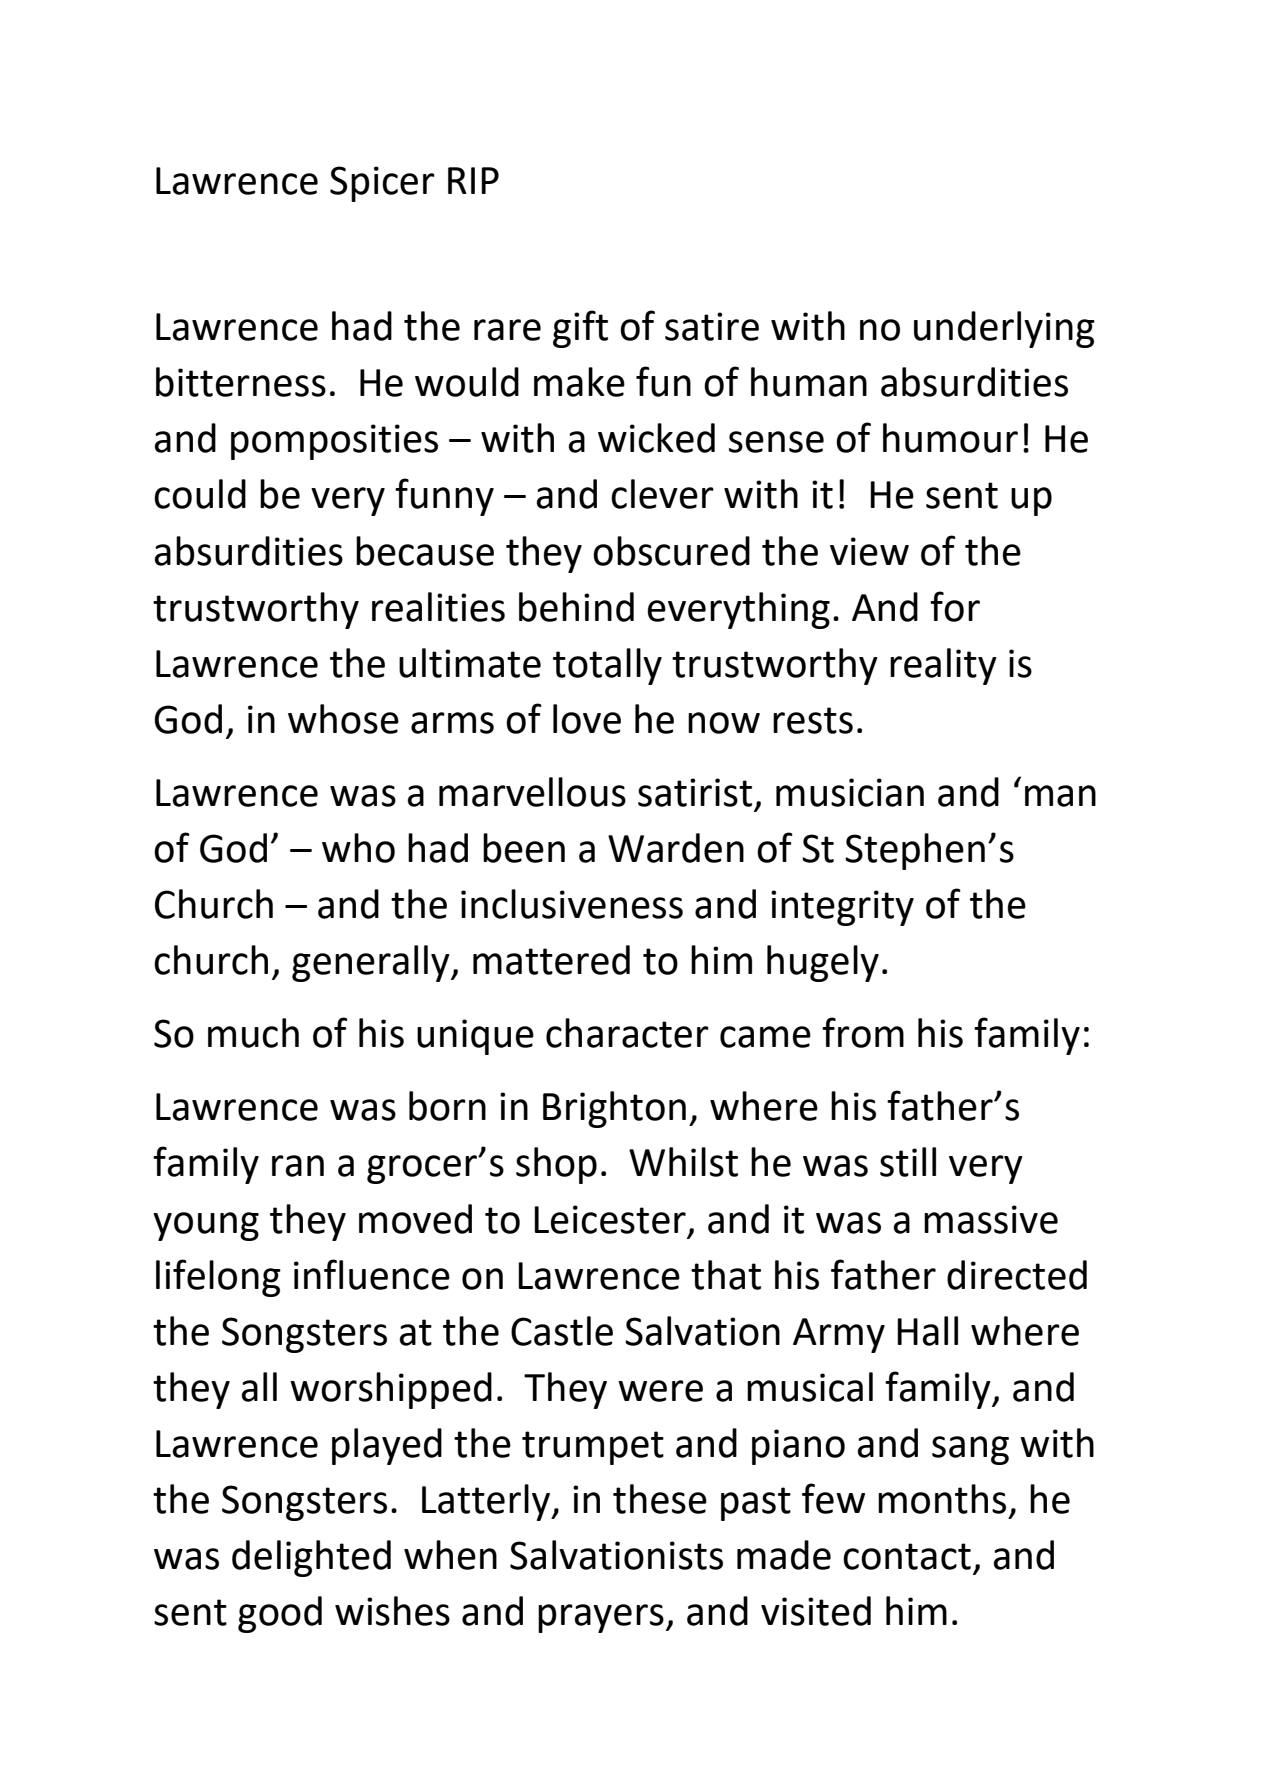 This screenshot has width=1267, height=1792. Describe the element at coordinates (372, 963) in the screenshot. I see `generally` at that location.
